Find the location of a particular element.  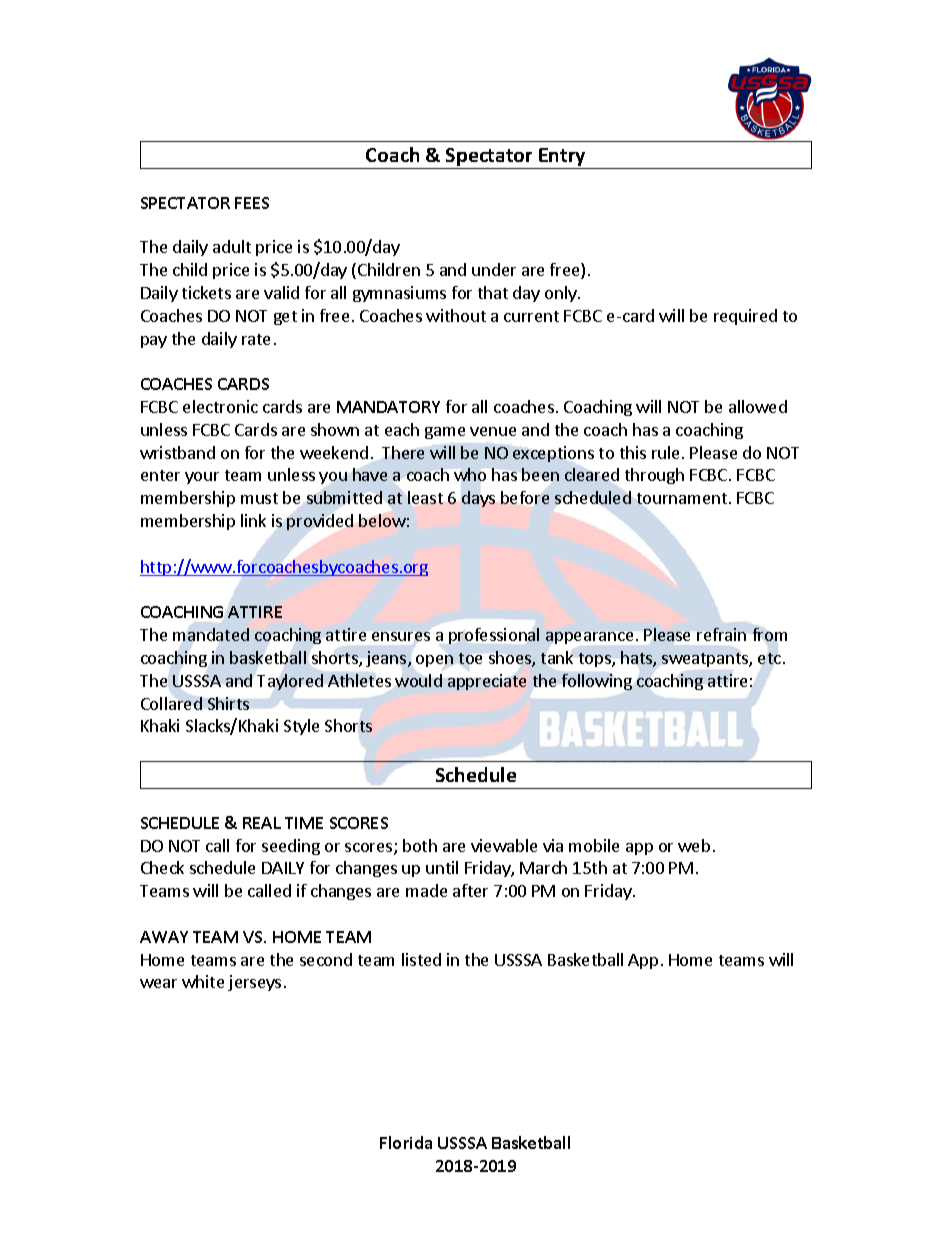

tournament is located at coordinates (682, 498).
